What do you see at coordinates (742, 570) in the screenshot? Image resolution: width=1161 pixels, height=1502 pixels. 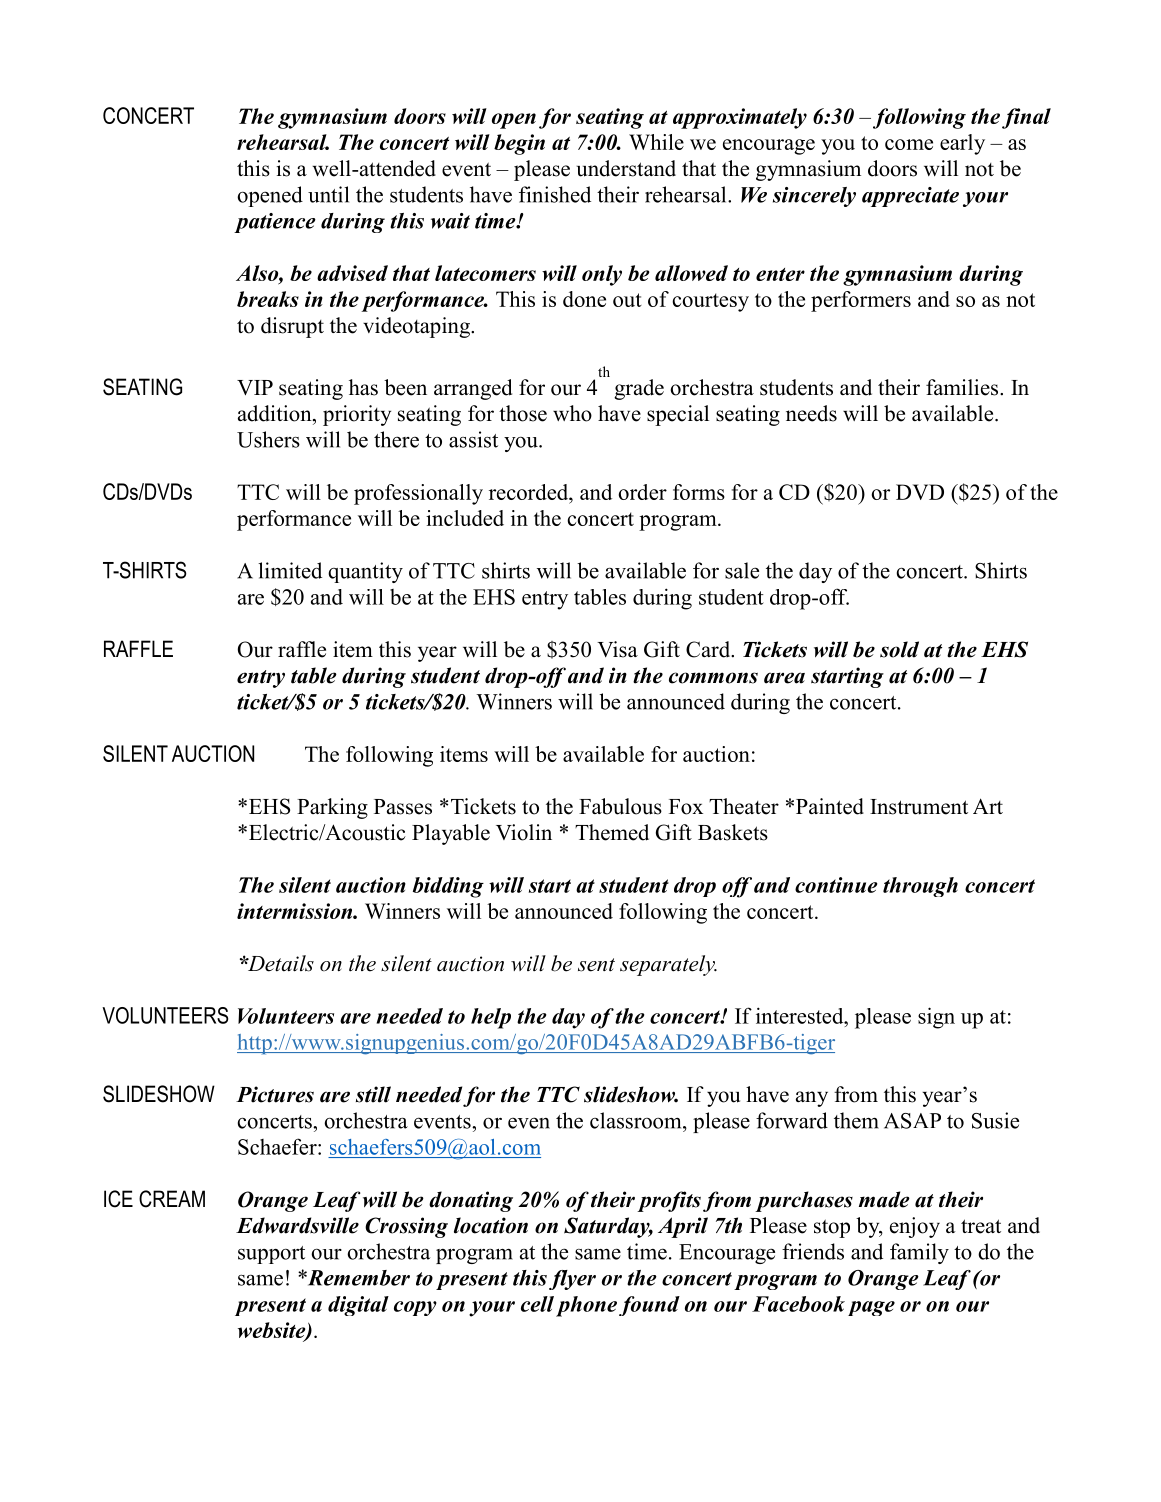 I see `sale` at bounding box center [742, 570].
